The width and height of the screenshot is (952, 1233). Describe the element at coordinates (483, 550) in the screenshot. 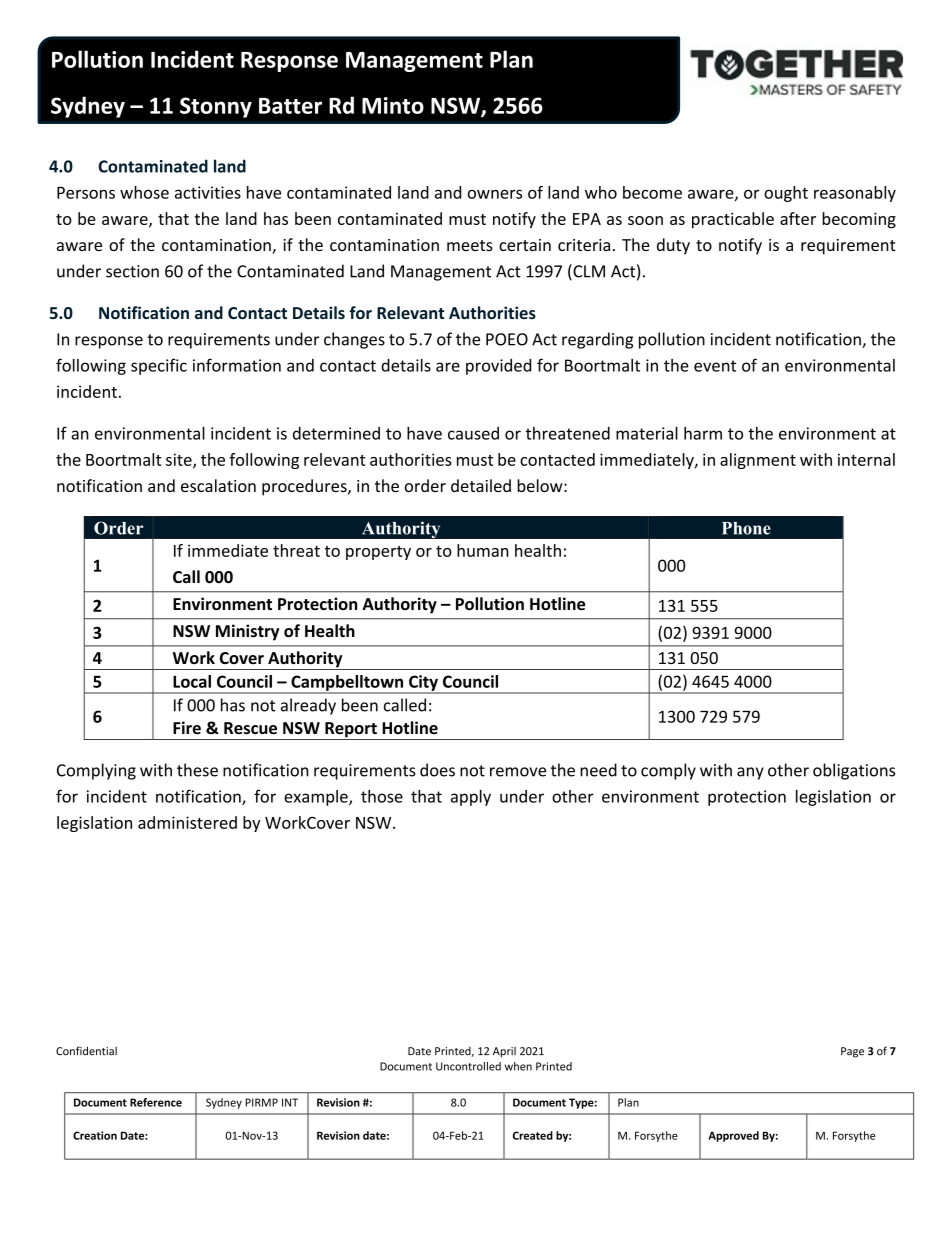

I see `human` at that location.
